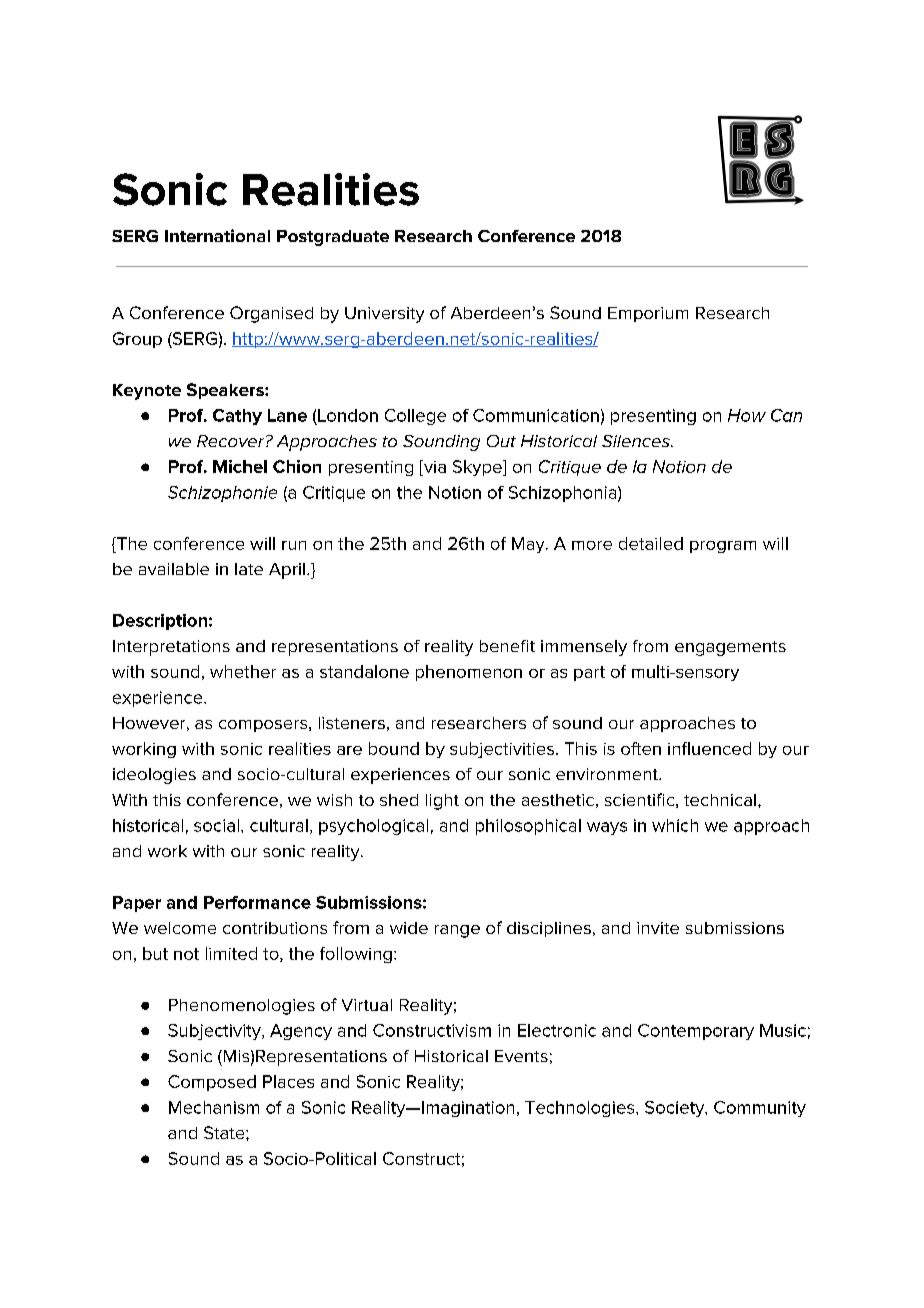  I want to click on Emporium, so click(648, 314).
